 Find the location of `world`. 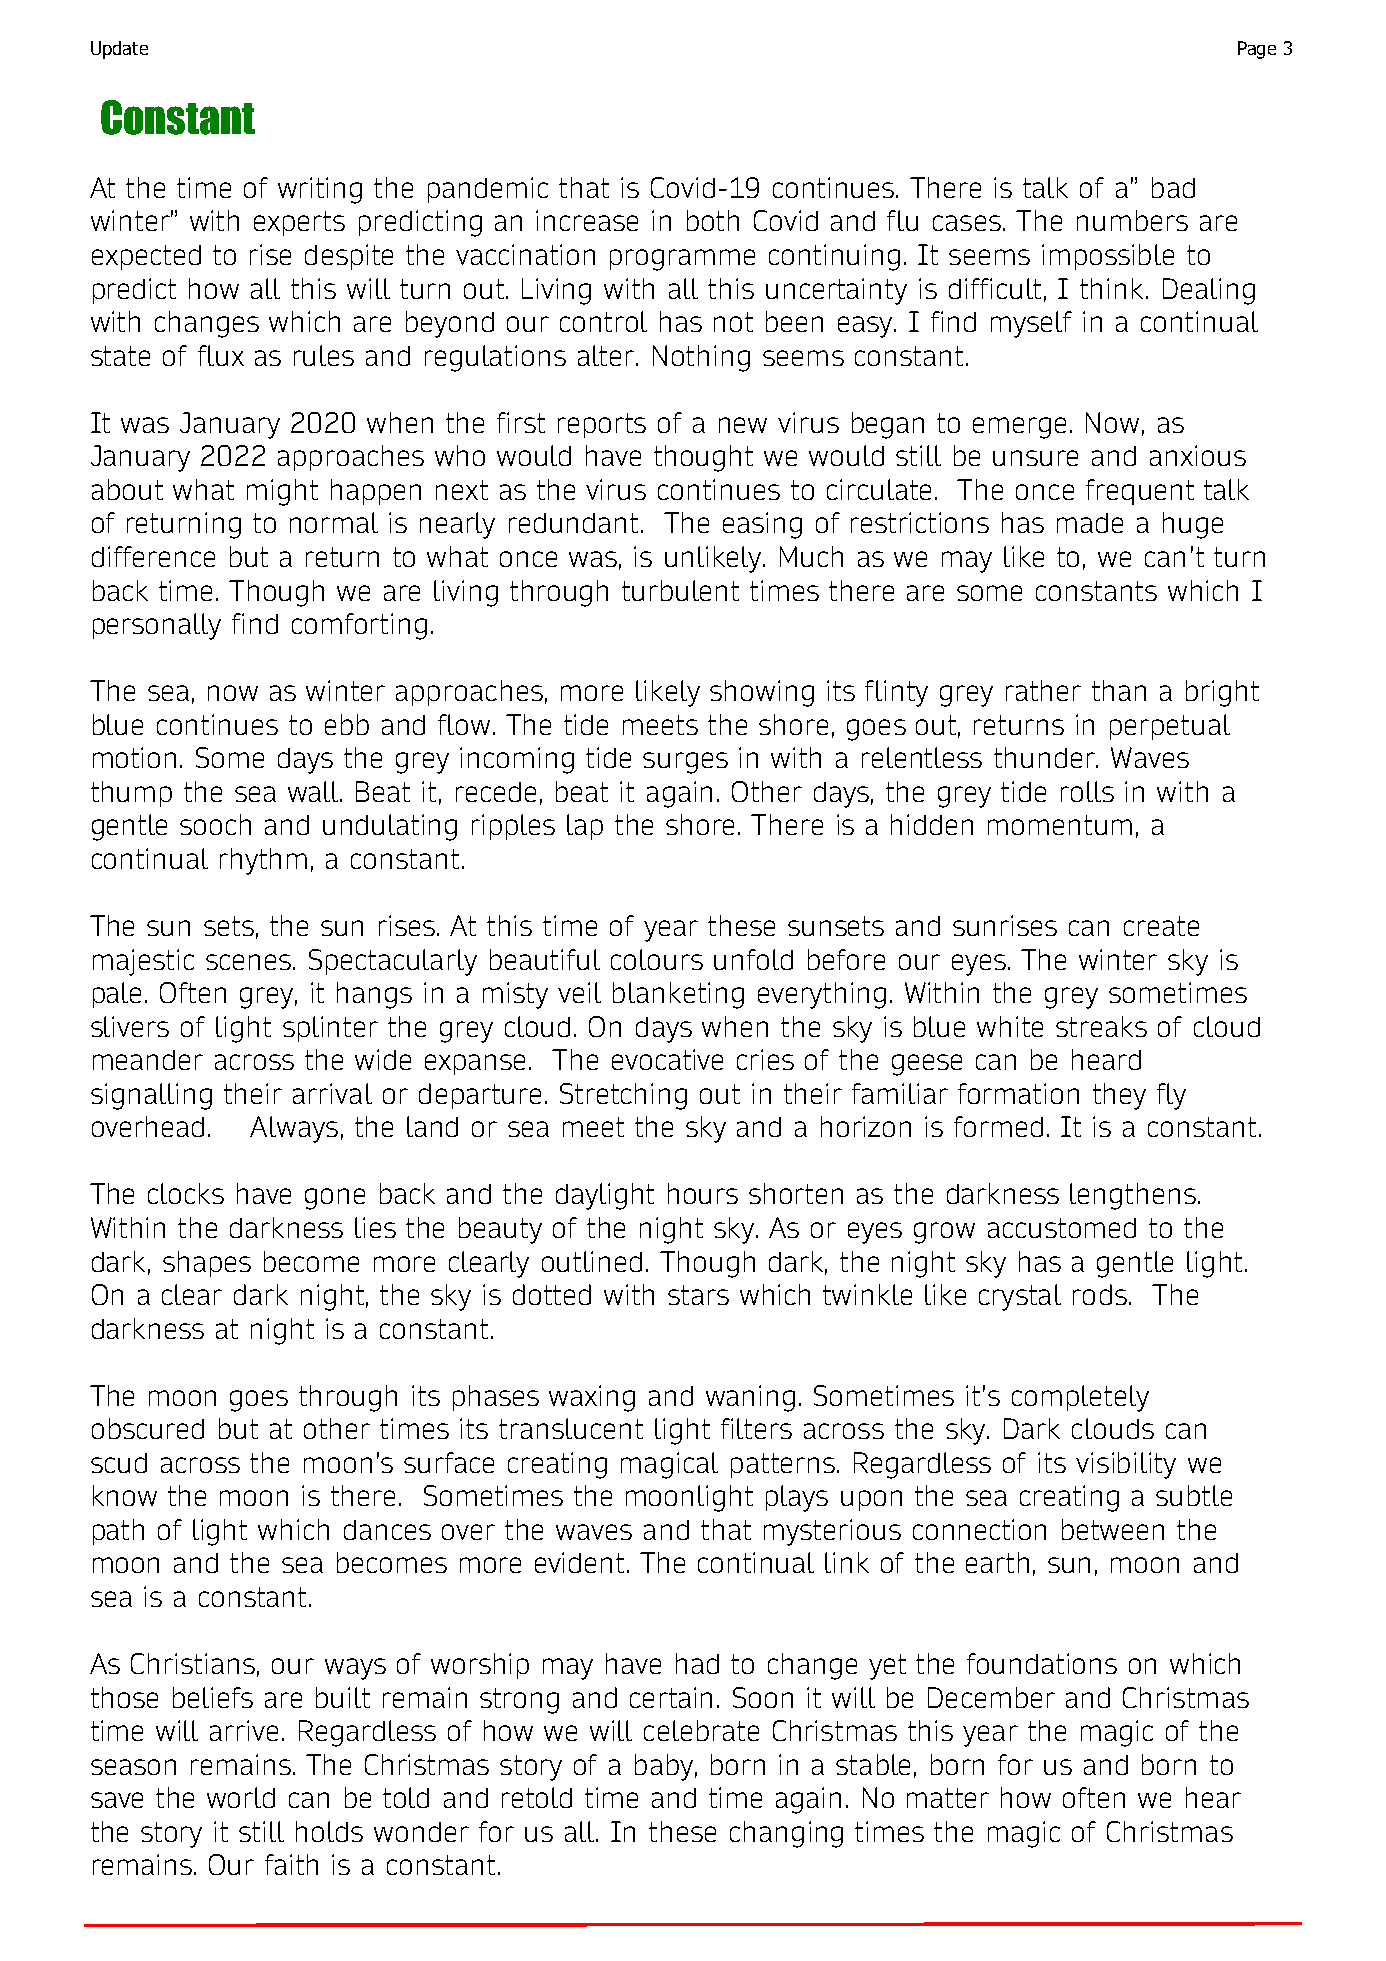

world is located at coordinates (241, 1797).
